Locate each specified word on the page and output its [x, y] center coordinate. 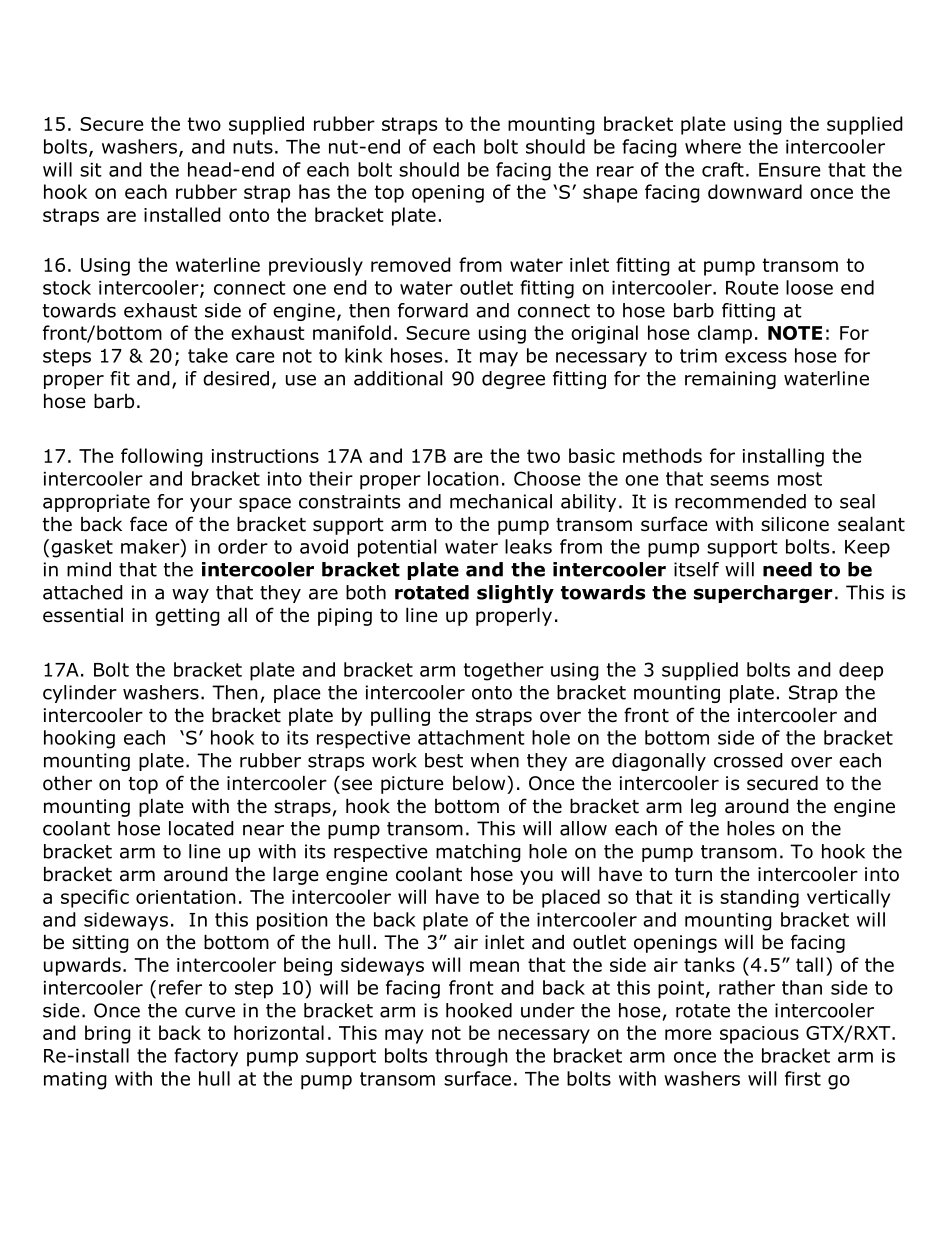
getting [187, 617]
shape [610, 193]
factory [206, 1057]
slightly [515, 594]
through [471, 1057]
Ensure [790, 170]
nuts [253, 147]
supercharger [763, 594]
